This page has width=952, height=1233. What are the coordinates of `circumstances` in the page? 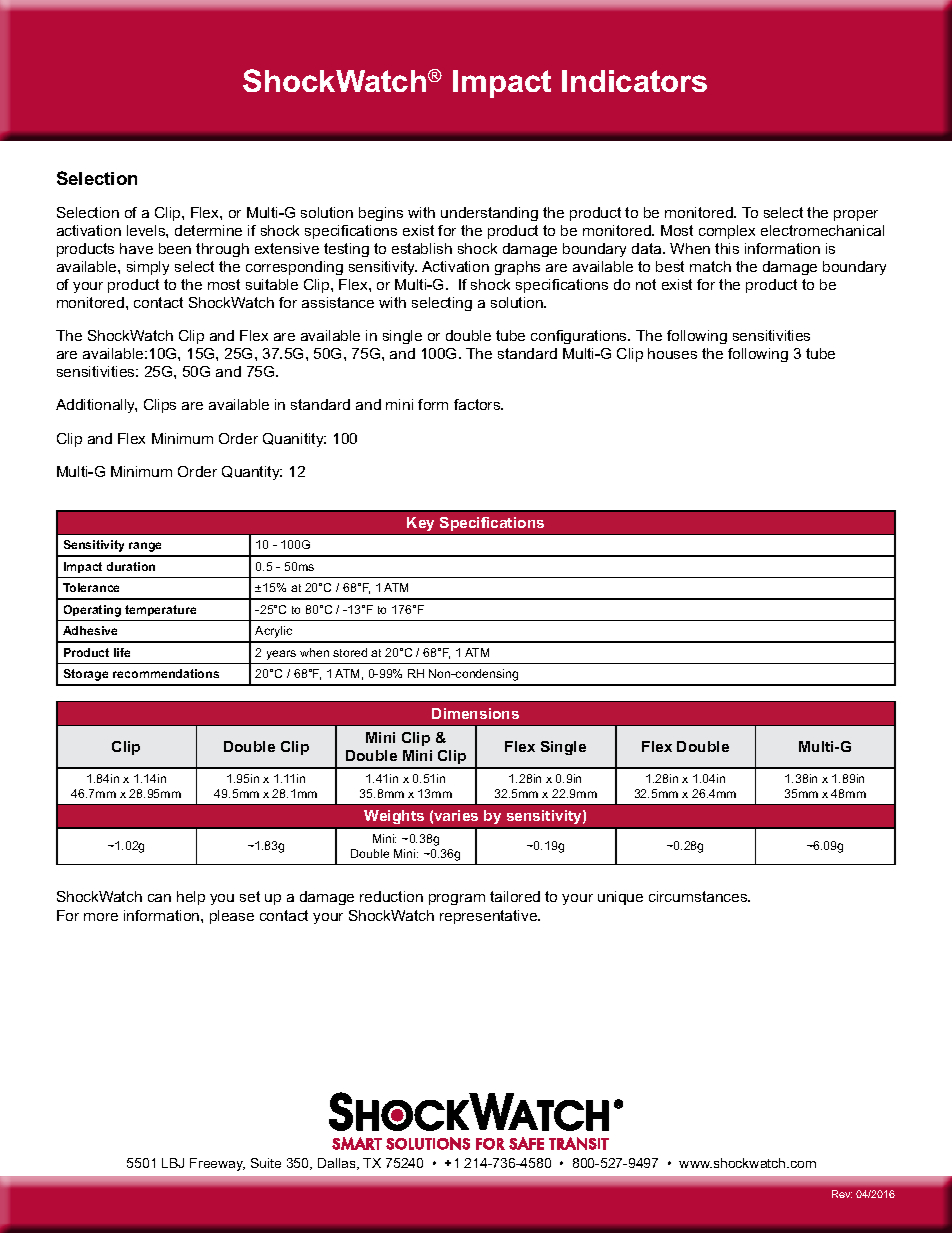 It's located at (699, 896).
